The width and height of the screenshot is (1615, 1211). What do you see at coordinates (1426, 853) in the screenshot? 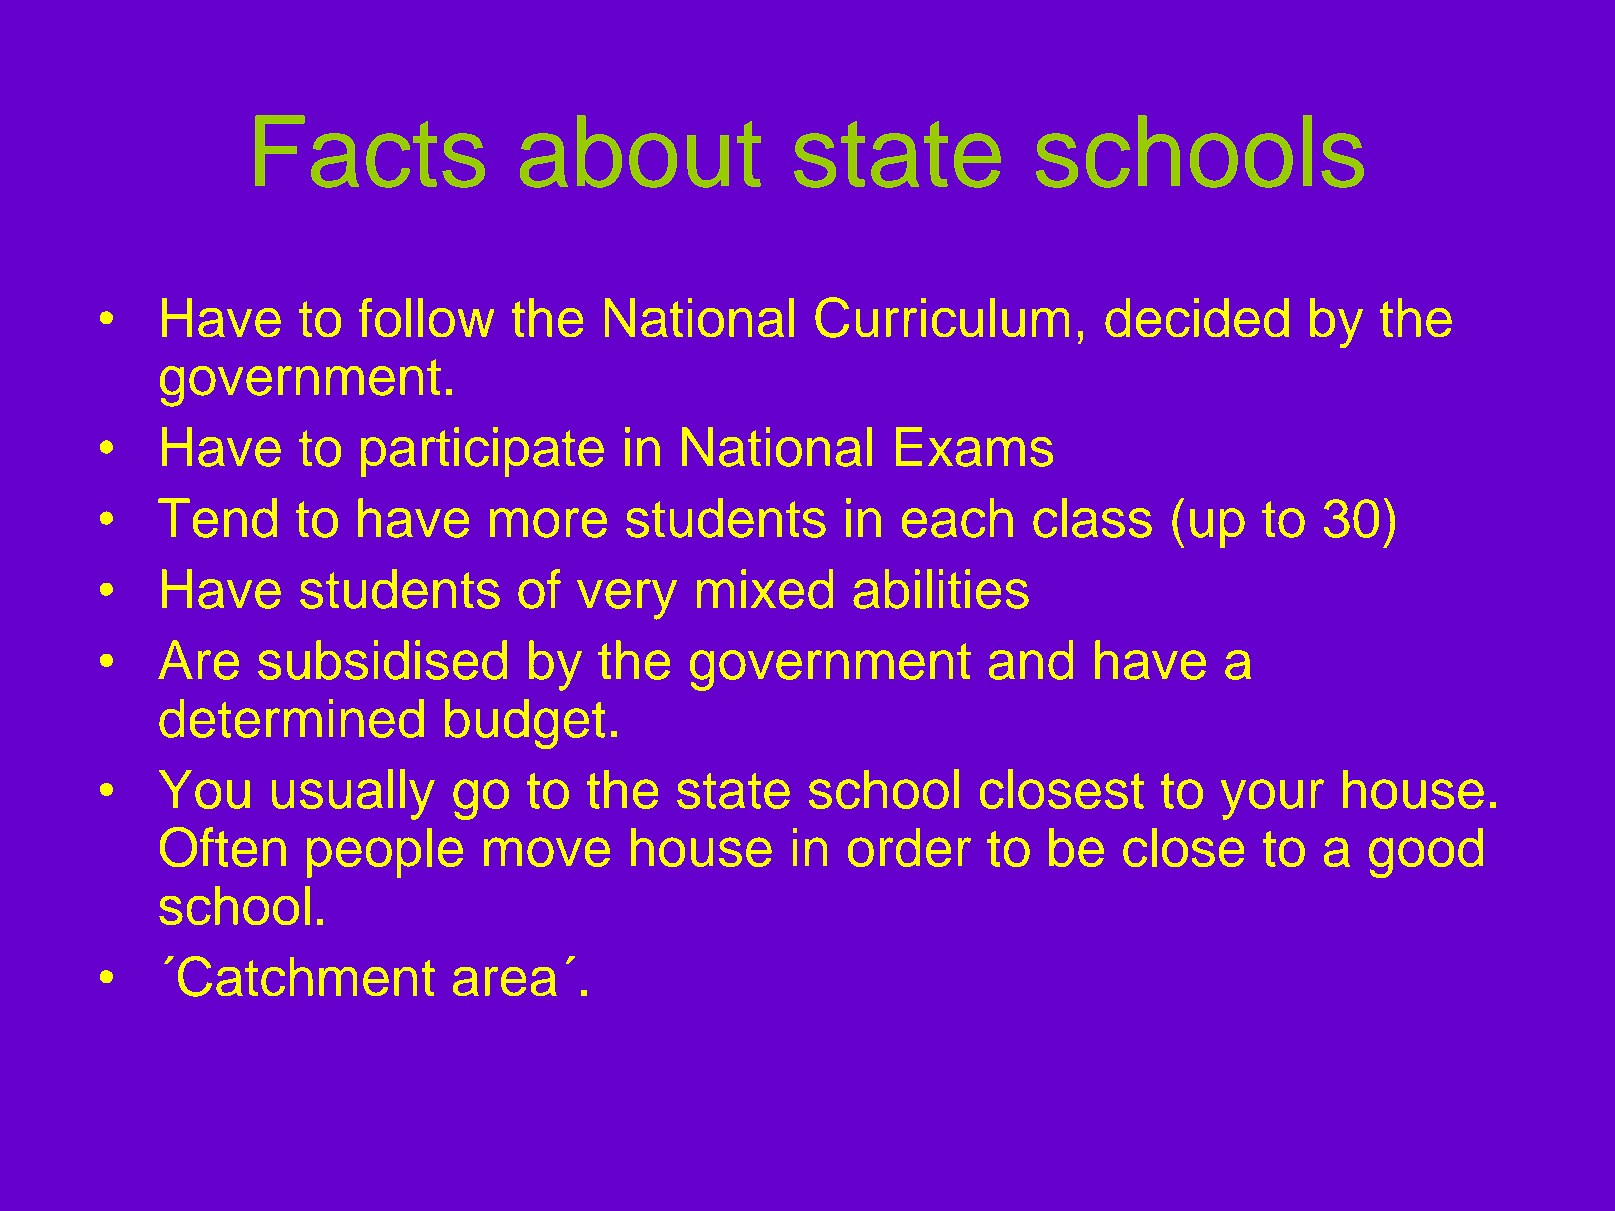
I see `good` at bounding box center [1426, 853].
